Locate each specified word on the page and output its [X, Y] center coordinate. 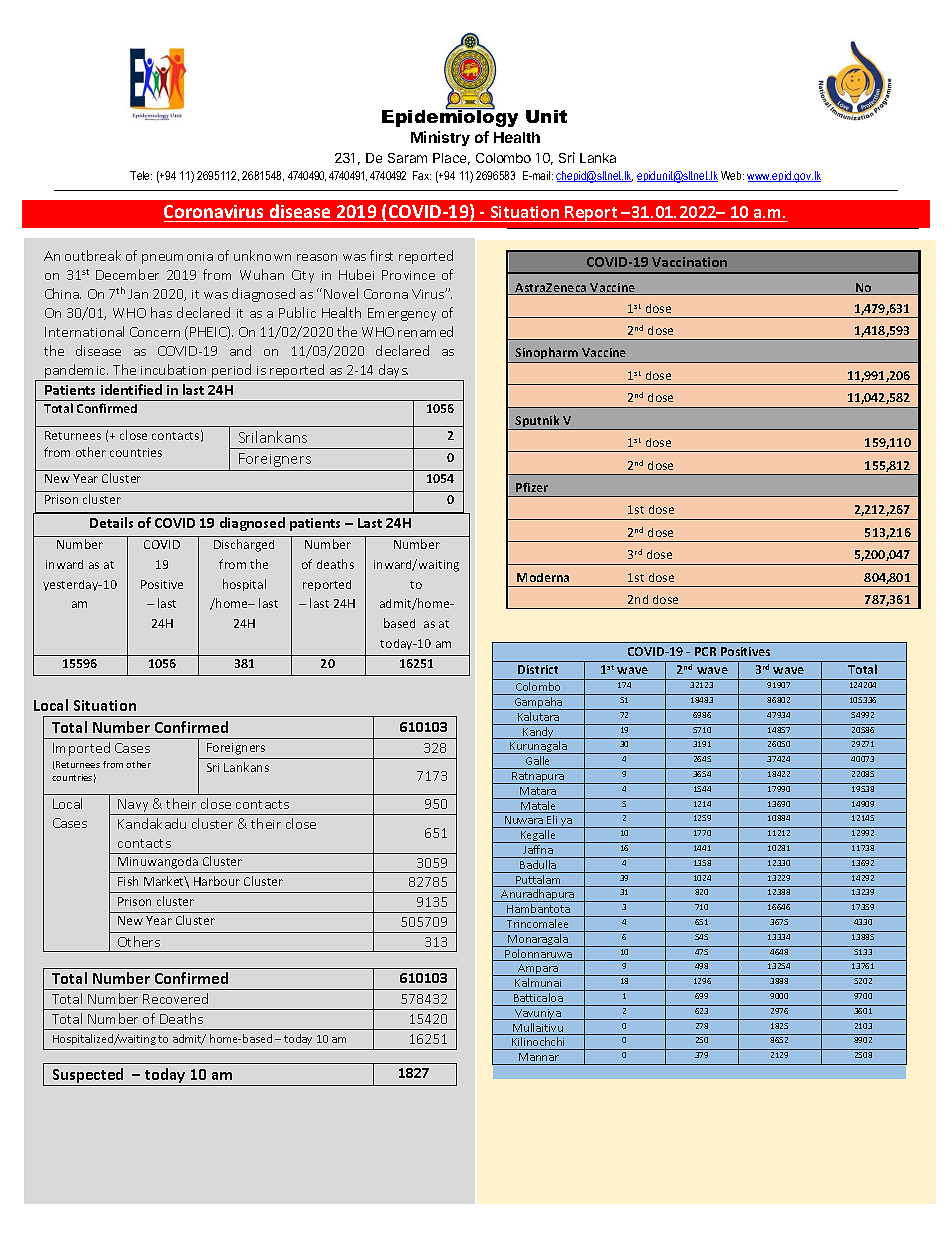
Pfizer [532, 487]
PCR [705, 651]
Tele [141, 175]
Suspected [88, 1077]
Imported [81, 749]
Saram [407, 158]
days [393, 372]
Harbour [217, 881]
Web [732, 175]
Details [111, 522]
